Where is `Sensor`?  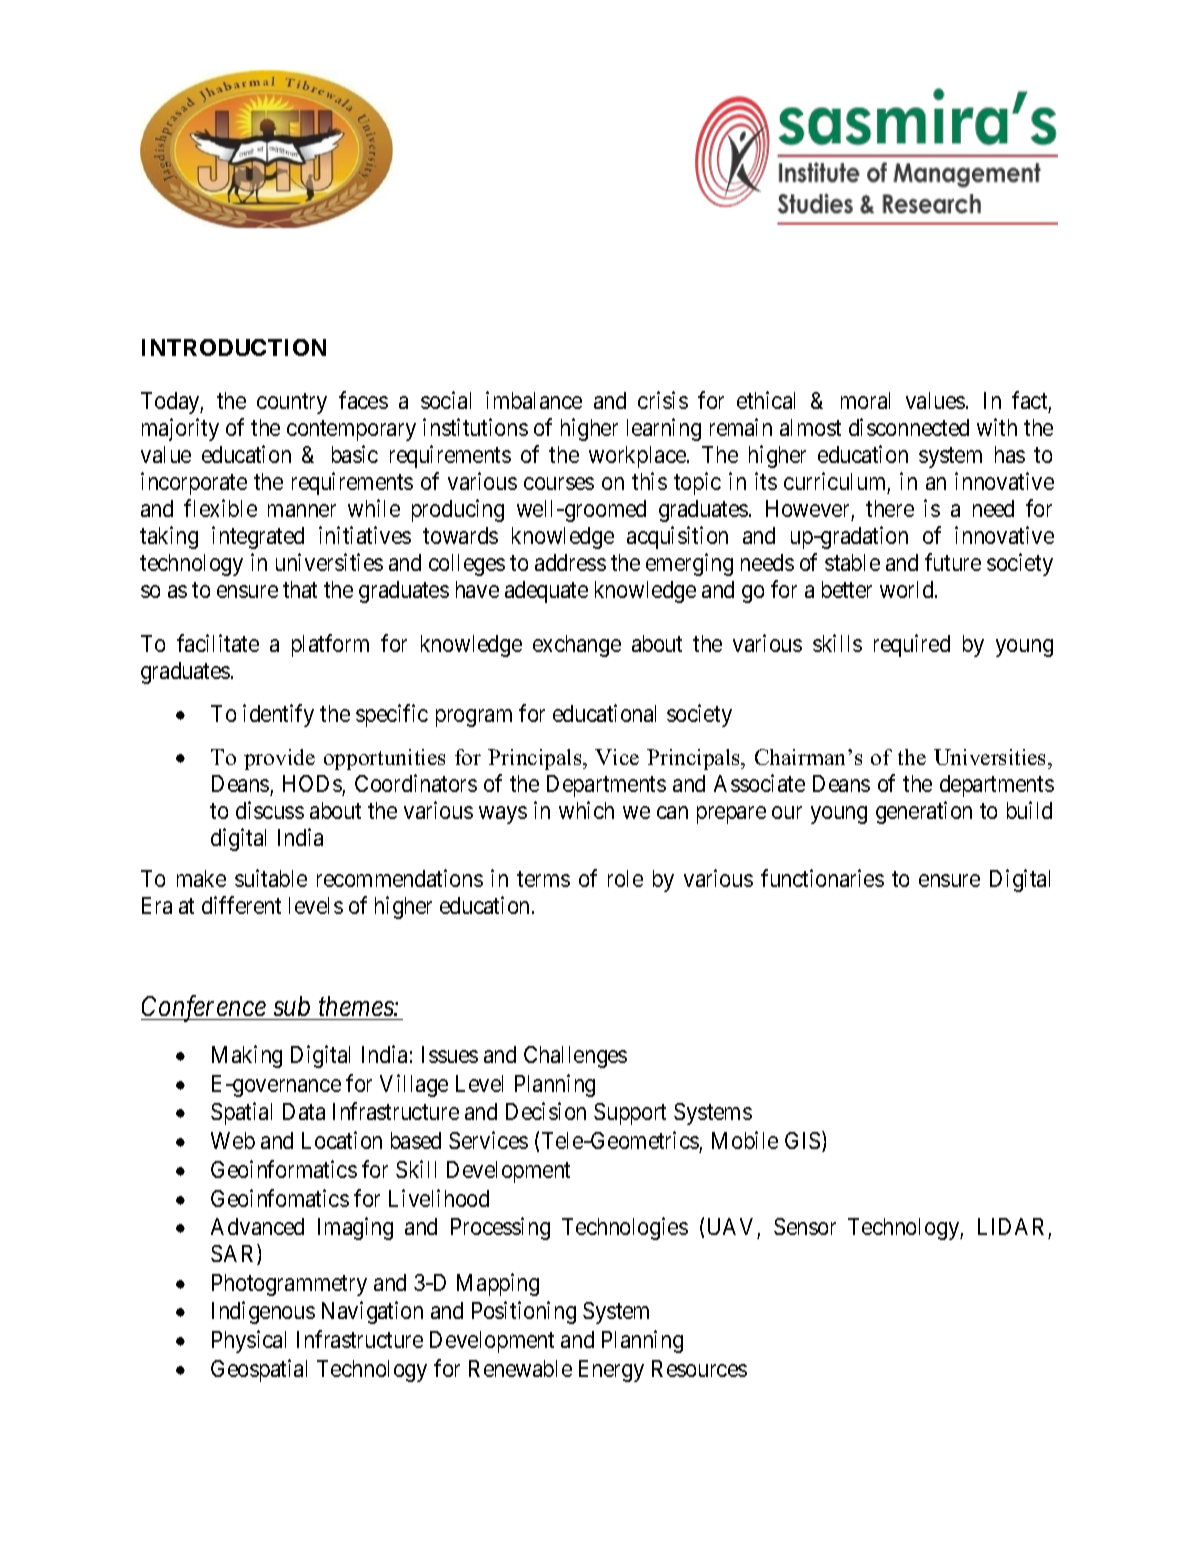
Sensor is located at coordinates (805, 1226).
